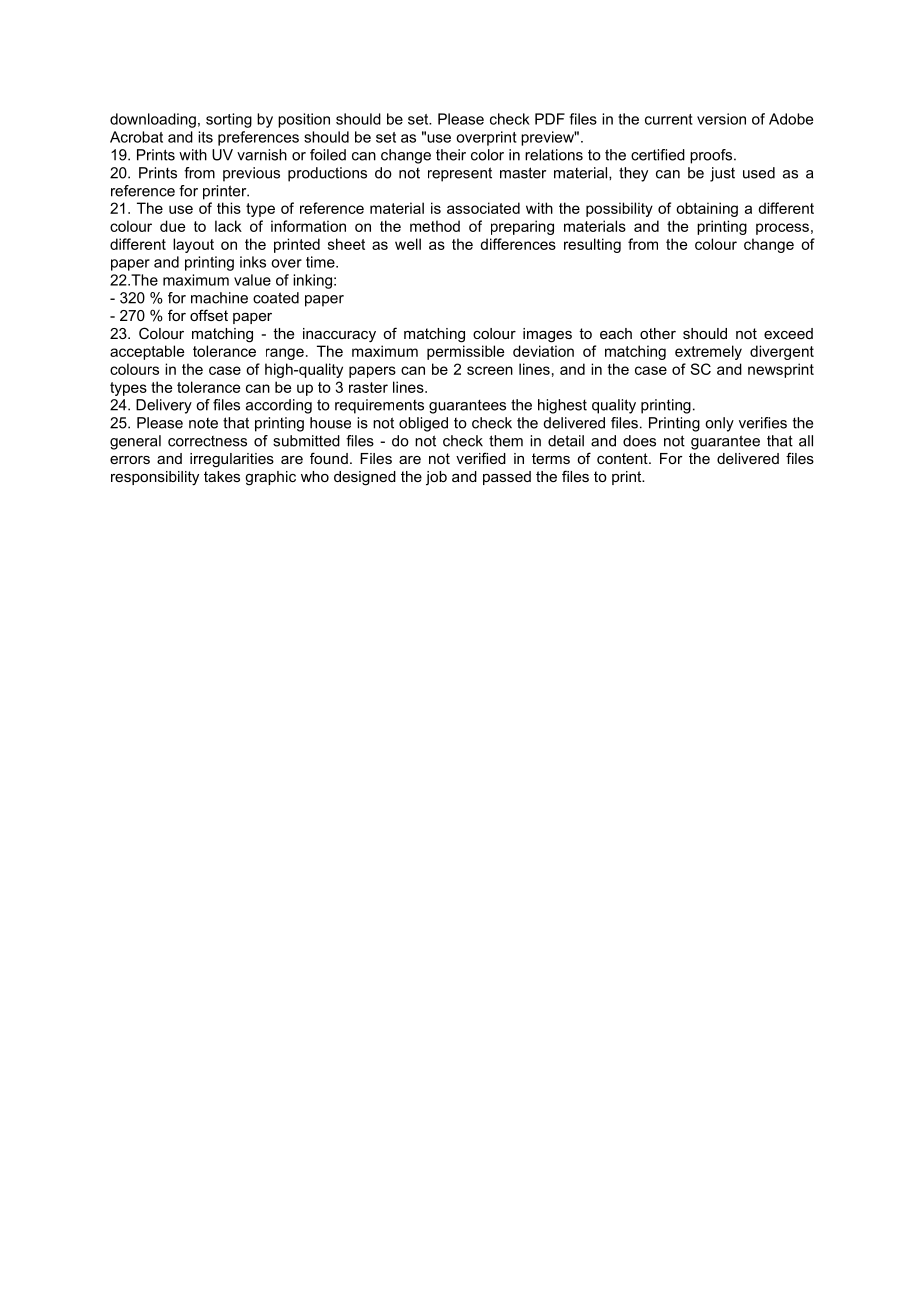 The image size is (924, 1308). I want to click on obtaining, so click(707, 209).
